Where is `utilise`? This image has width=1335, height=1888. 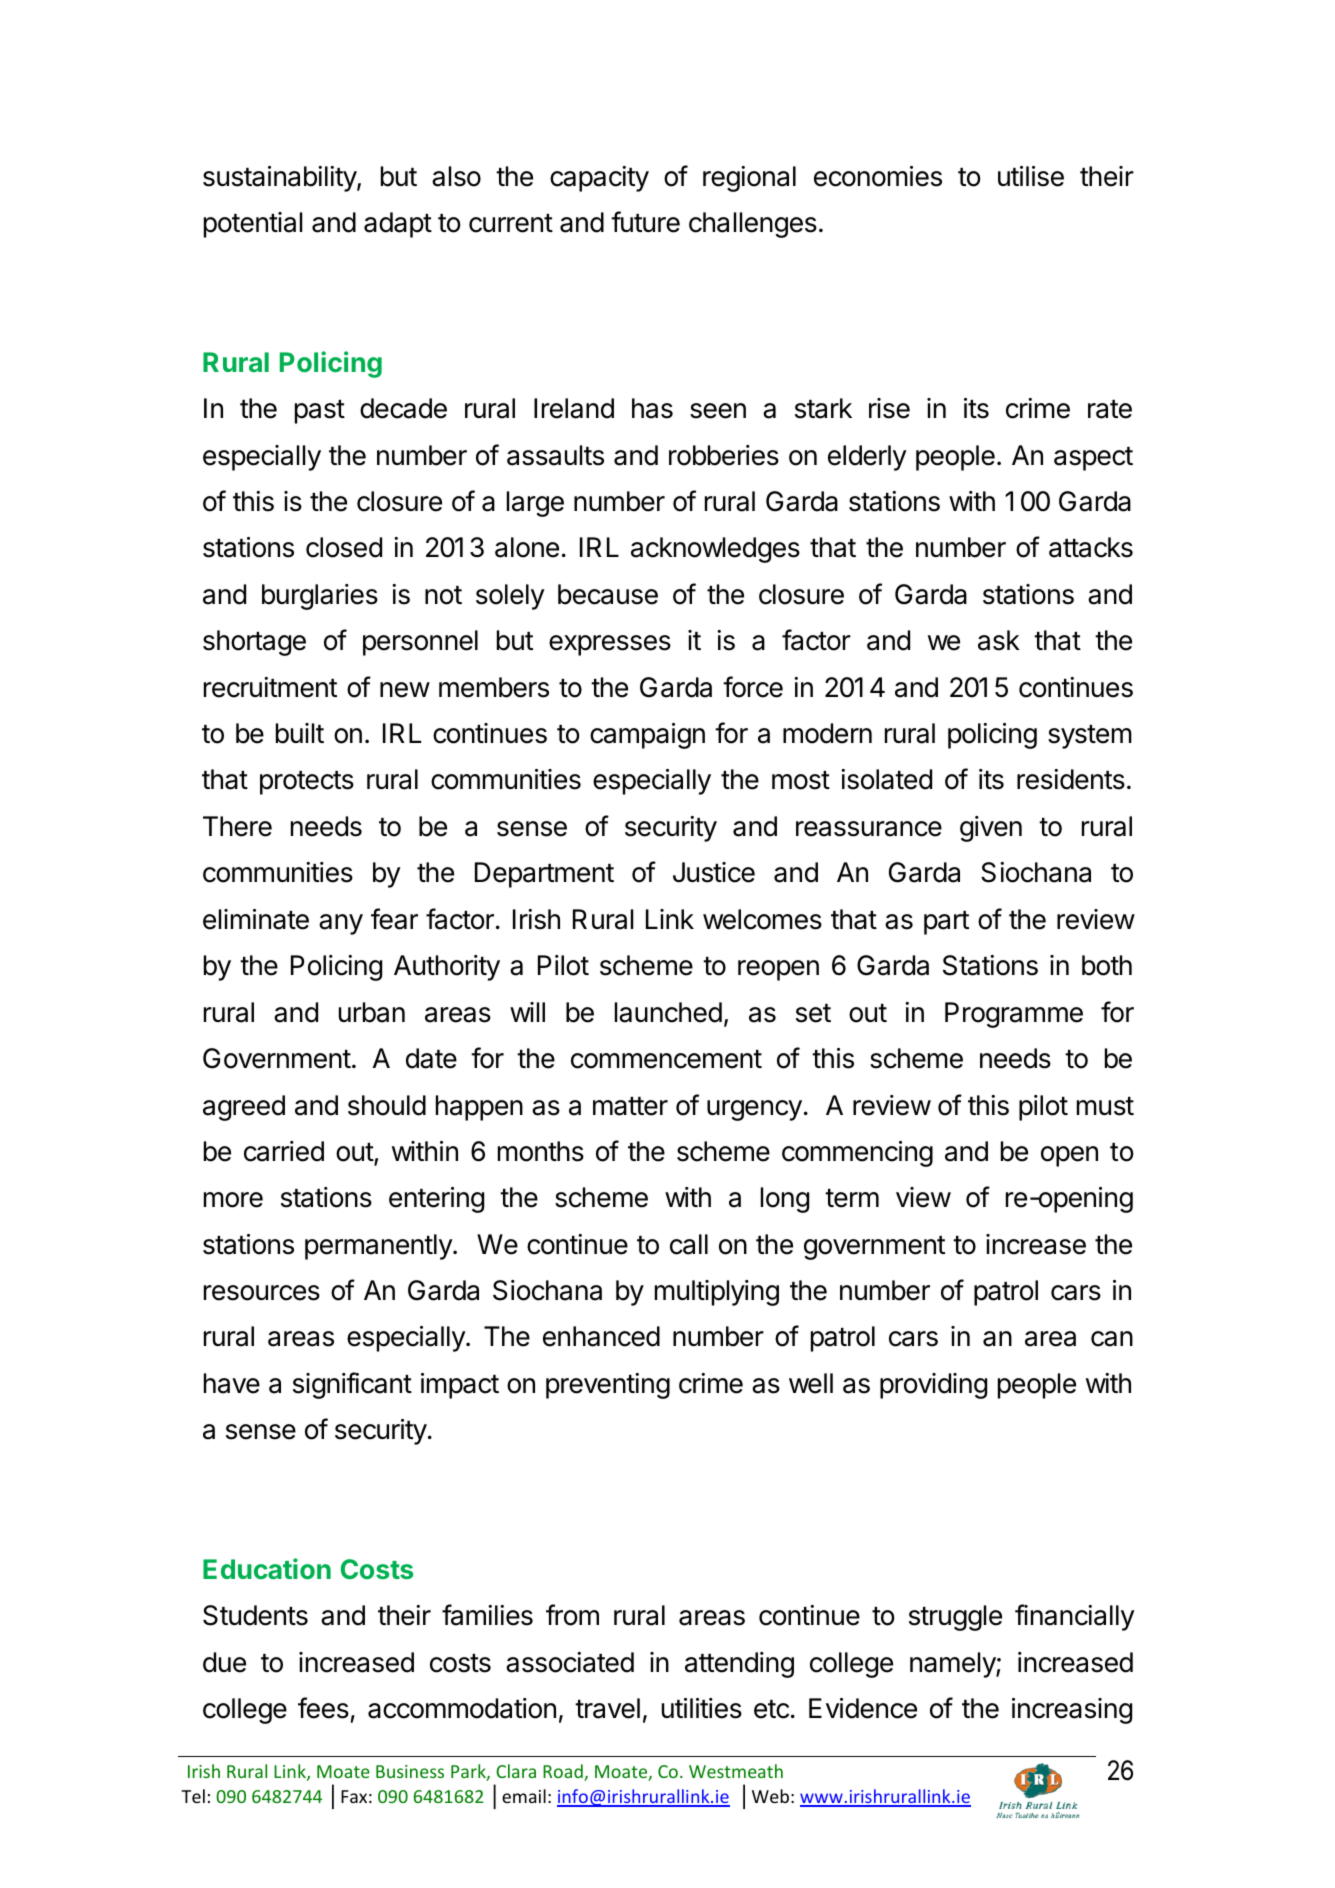 utilise is located at coordinates (1031, 176).
